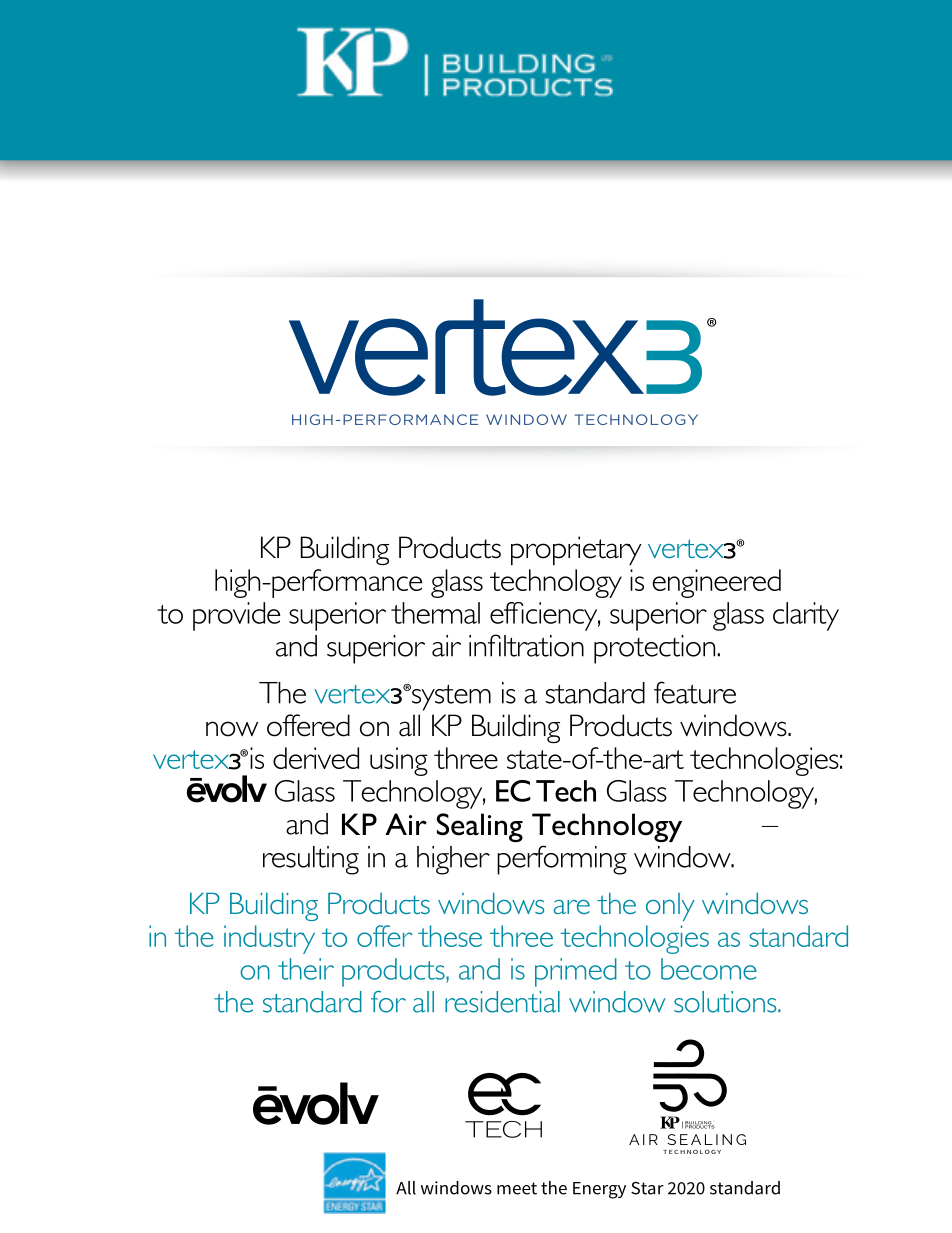 The width and height of the screenshot is (952, 1233). Describe the element at coordinates (716, 583) in the screenshot. I see `engineered` at that location.
